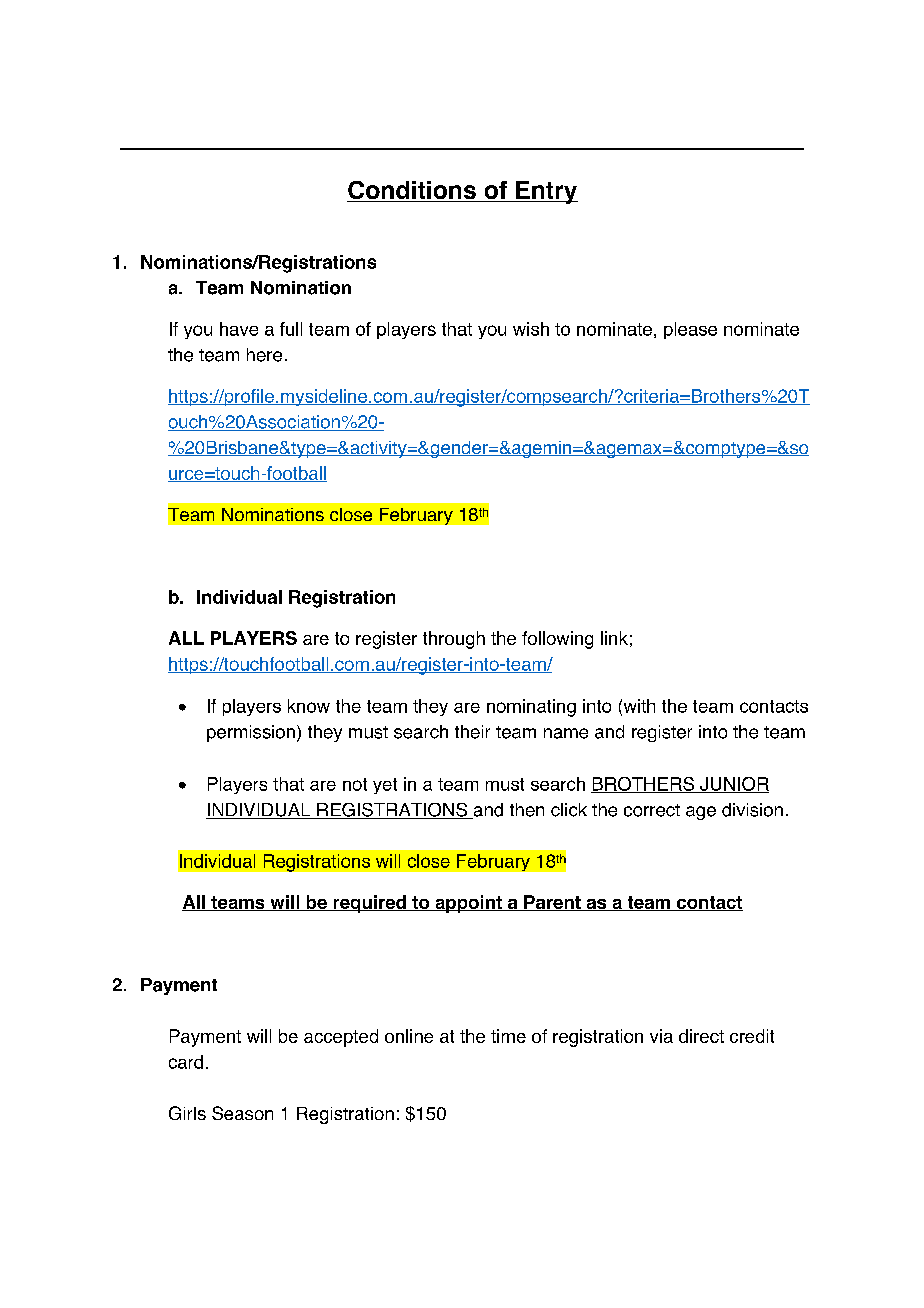 The height and width of the screenshot is (1308, 924). I want to click on through, so click(454, 640).
